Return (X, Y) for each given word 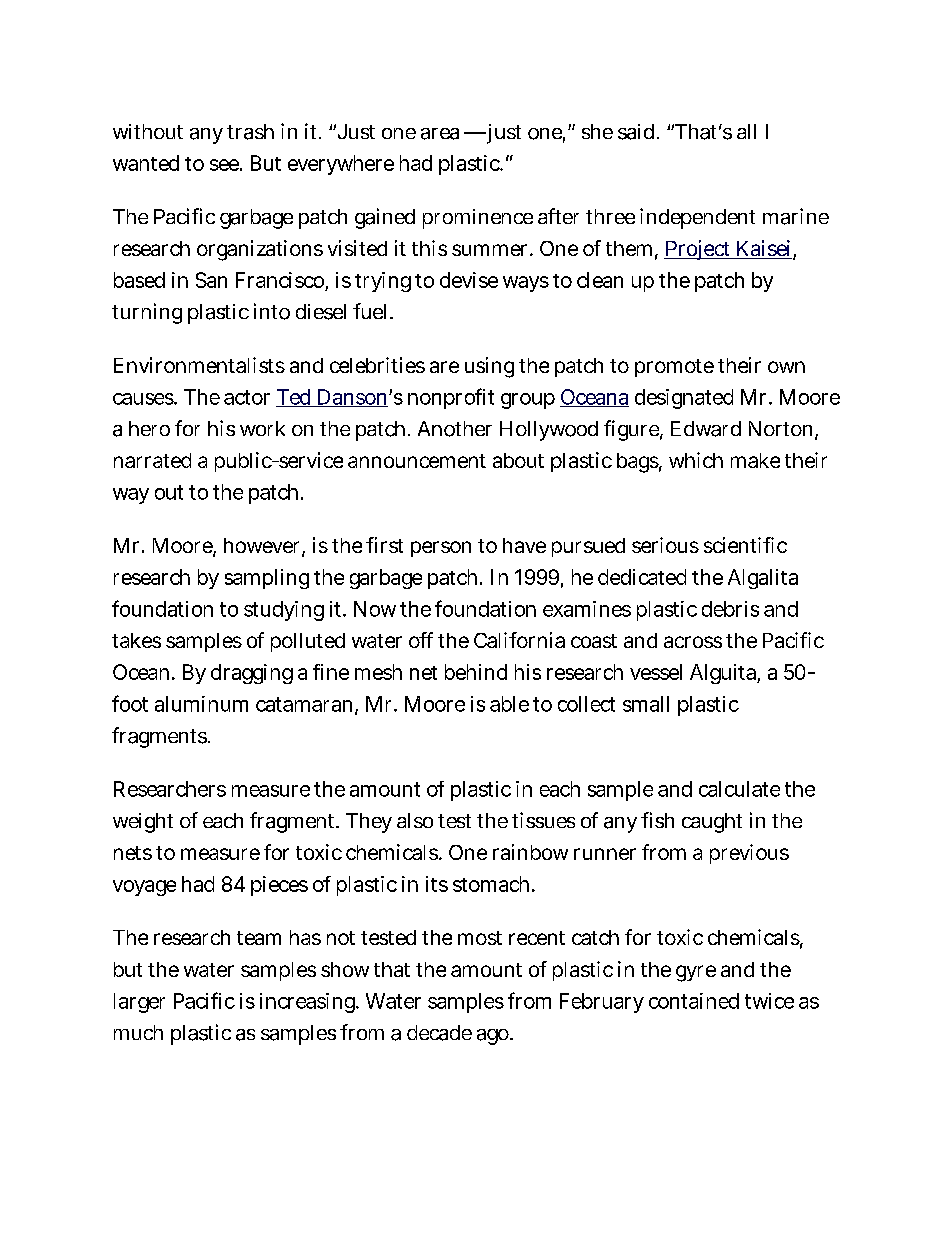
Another (455, 429)
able (509, 704)
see (226, 165)
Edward (706, 429)
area (443, 134)
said (638, 132)
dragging (252, 674)
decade (439, 1033)
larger (139, 1003)
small (646, 704)
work (262, 428)
